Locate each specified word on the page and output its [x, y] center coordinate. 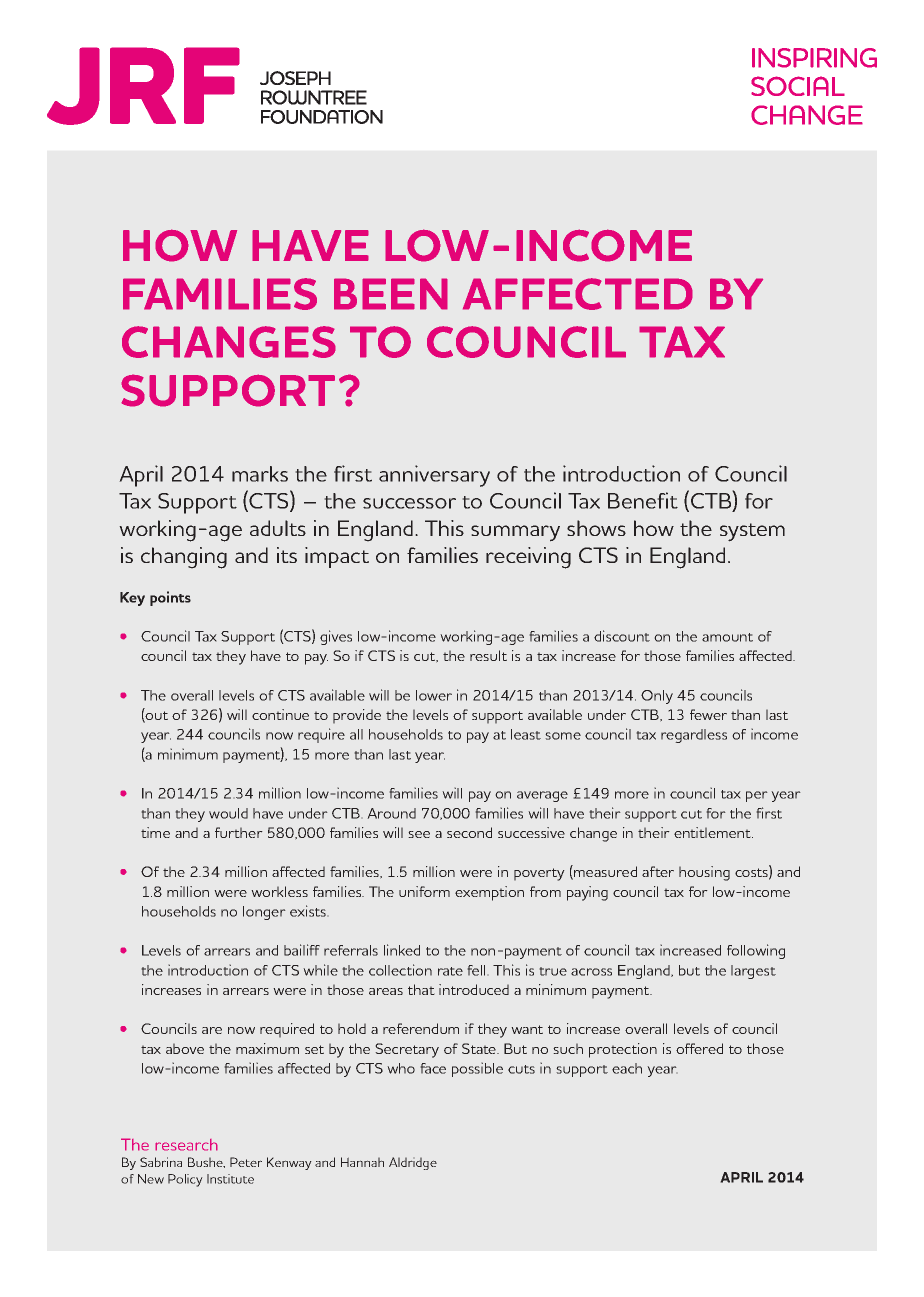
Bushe [206, 1162]
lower [434, 695]
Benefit [643, 500]
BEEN [391, 294]
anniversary [434, 476]
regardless [694, 736]
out [156, 717]
